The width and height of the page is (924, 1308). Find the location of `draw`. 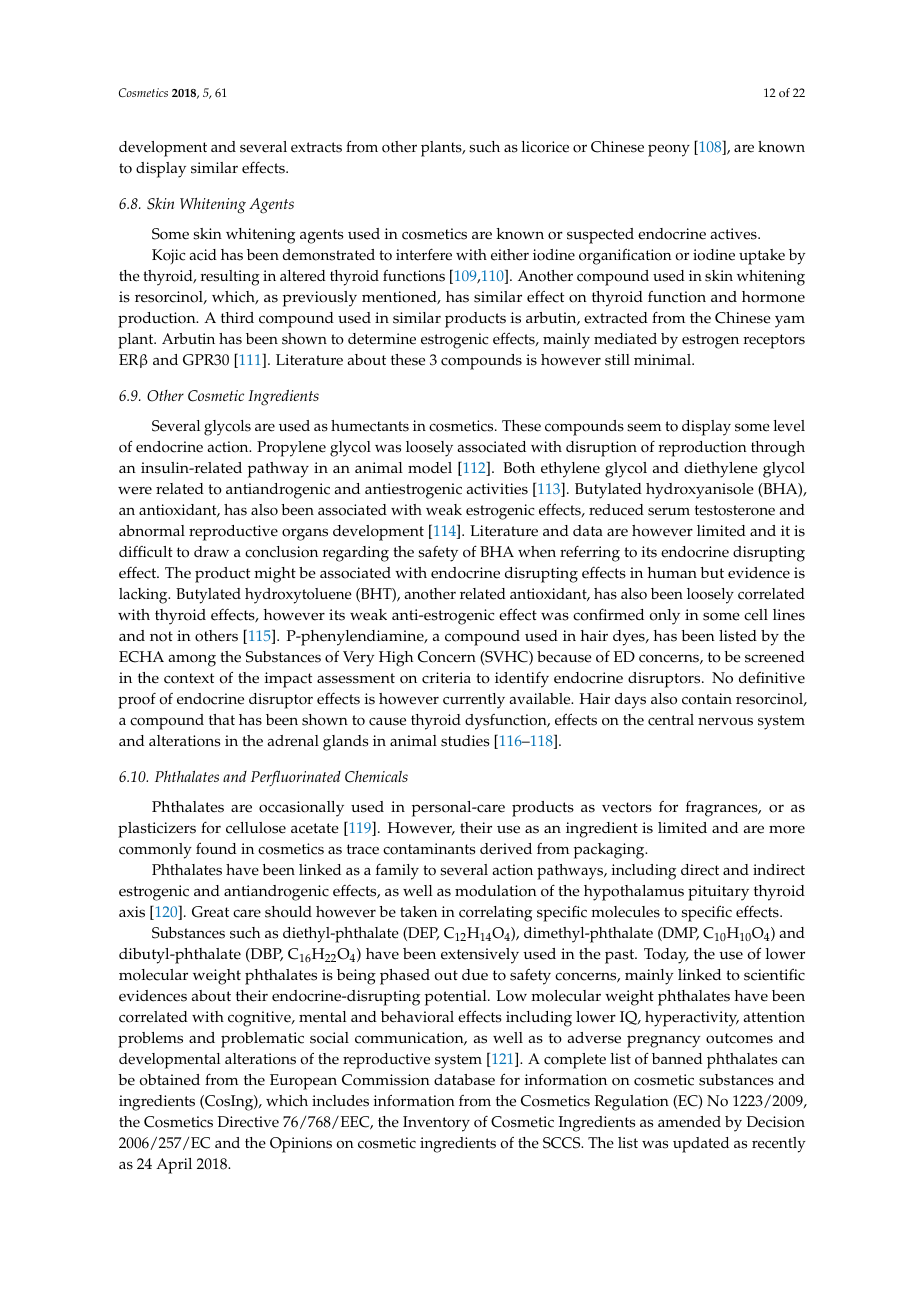

draw is located at coordinates (211, 551).
